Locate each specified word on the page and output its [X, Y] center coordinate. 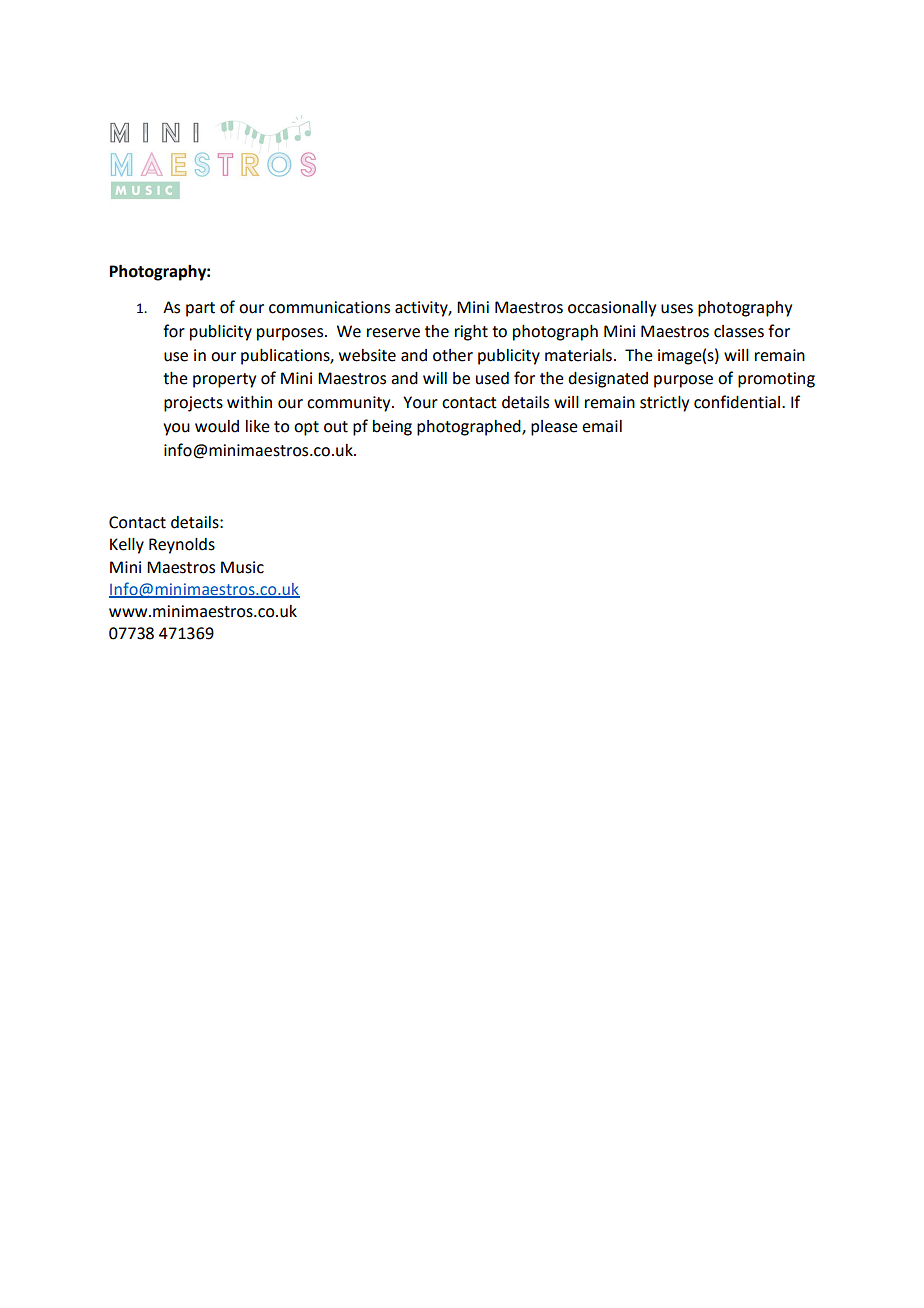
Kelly [127, 546]
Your [420, 402]
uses [677, 309]
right [471, 333]
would [217, 426]
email [602, 426]
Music [242, 567]
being [392, 428]
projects [193, 404]
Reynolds [182, 546]
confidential [738, 402]
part [200, 309]
